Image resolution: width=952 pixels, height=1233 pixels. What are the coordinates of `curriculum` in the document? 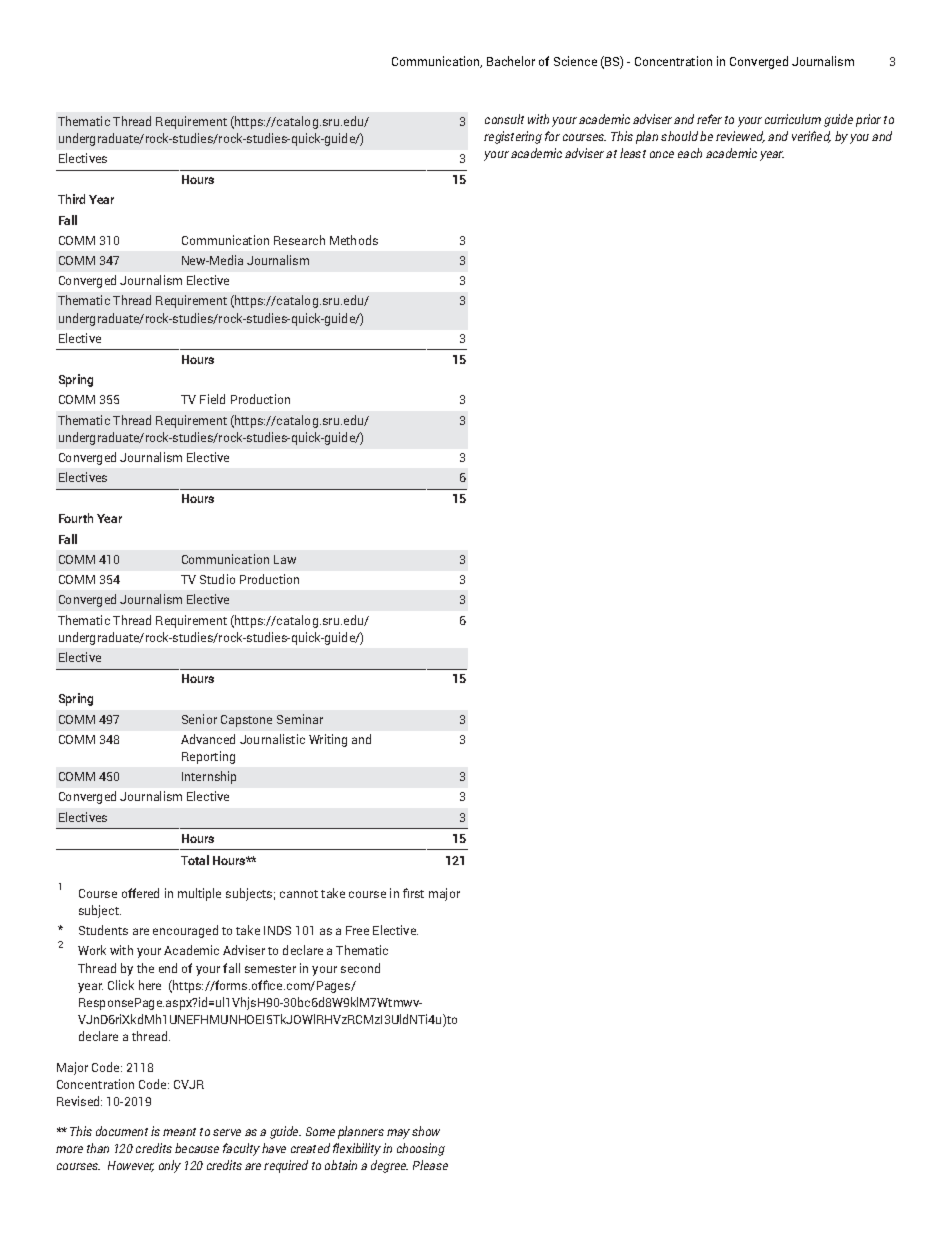 It's located at (793, 119).
